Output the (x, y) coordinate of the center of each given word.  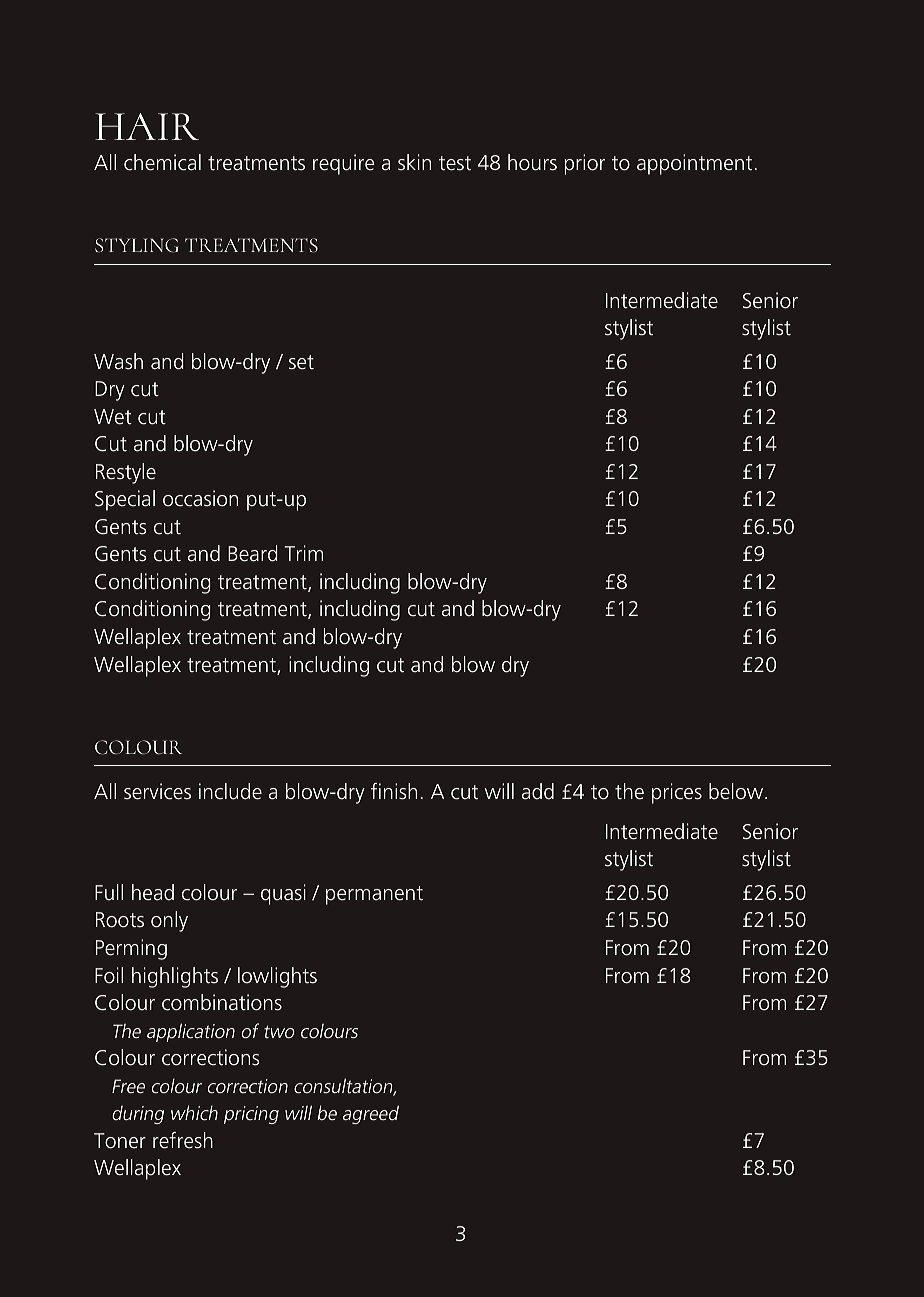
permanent (374, 895)
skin (414, 162)
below (737, 791)
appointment (694, 164)
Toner (120, 1141)
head (153, 892)
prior (585, 164)
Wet (113, 417)
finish (394, 791)
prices (677, 793)
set (301, 362)
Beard (253, 553)
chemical (162, 162)
